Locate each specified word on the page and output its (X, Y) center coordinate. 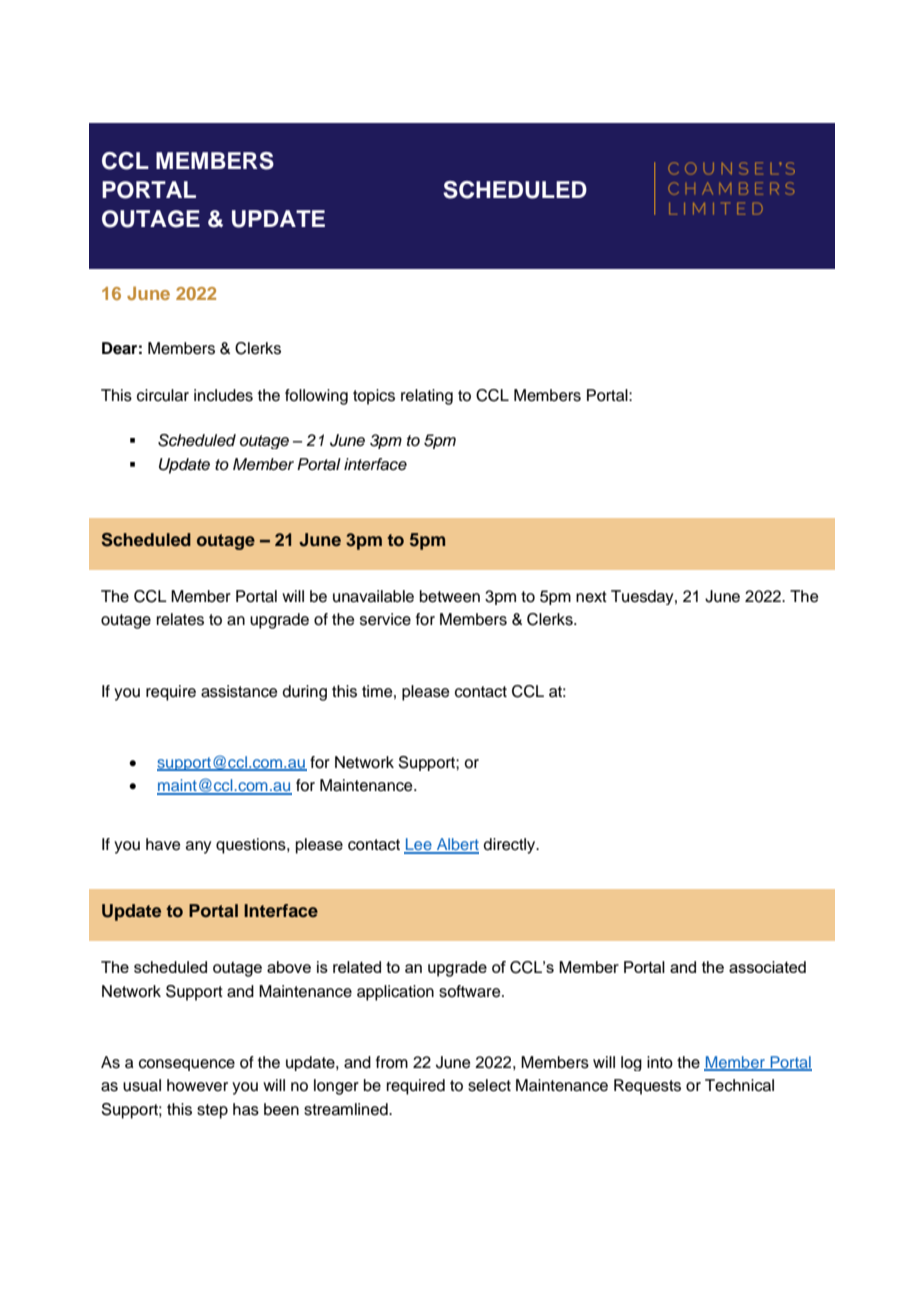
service (385, 619)
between (450, 596)
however (197, 1085)
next (591, 597)
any (198, 847)
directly (511, 846)
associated (767, 967)
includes (223, 395)
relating (427, 397)
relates (180, 619)
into (660, 1062)
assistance (239, 691)
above (289, 967)
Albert (456, 845)
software (471, 991)
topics (374, 397)
